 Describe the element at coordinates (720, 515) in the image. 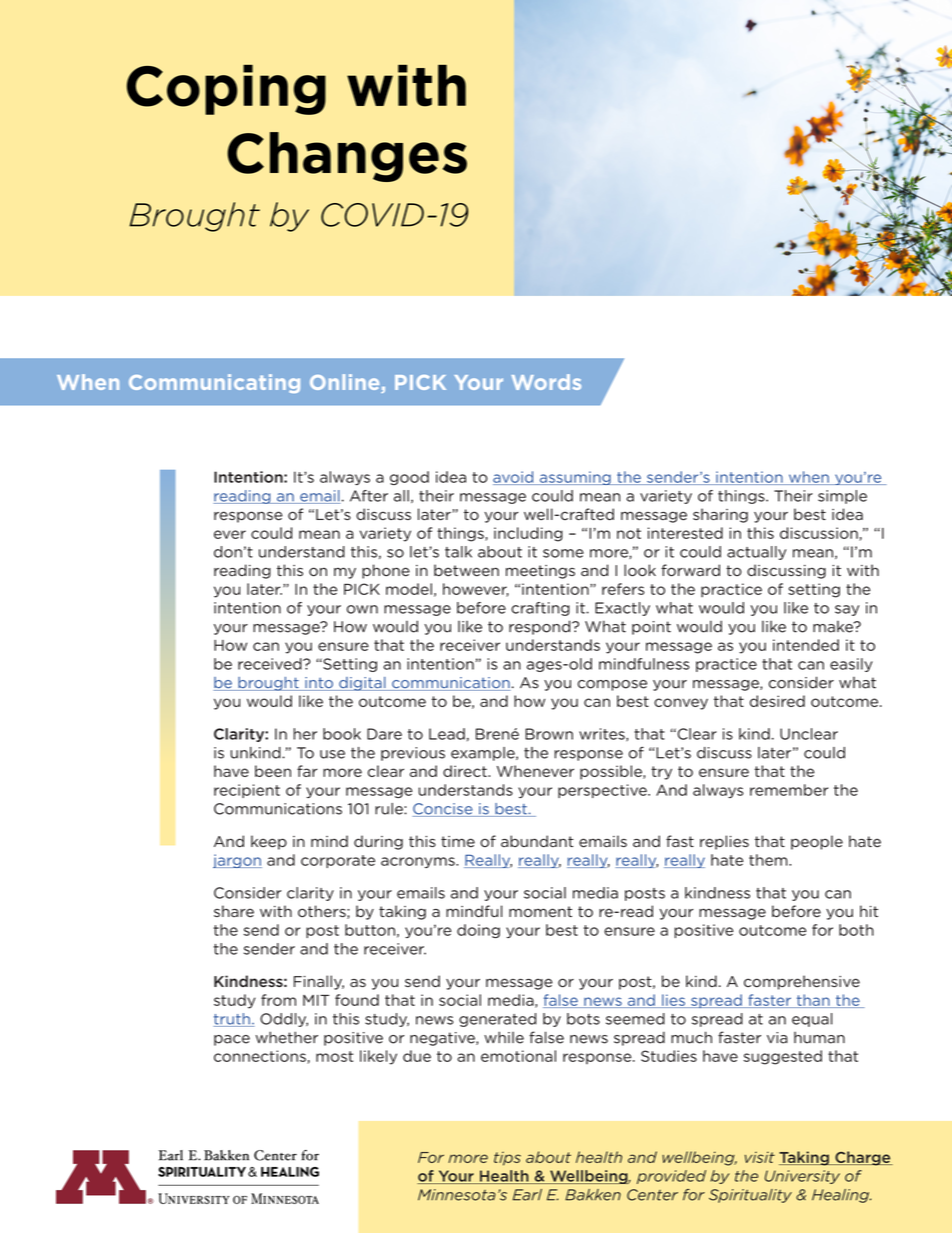

I see `sharing` at that location.
